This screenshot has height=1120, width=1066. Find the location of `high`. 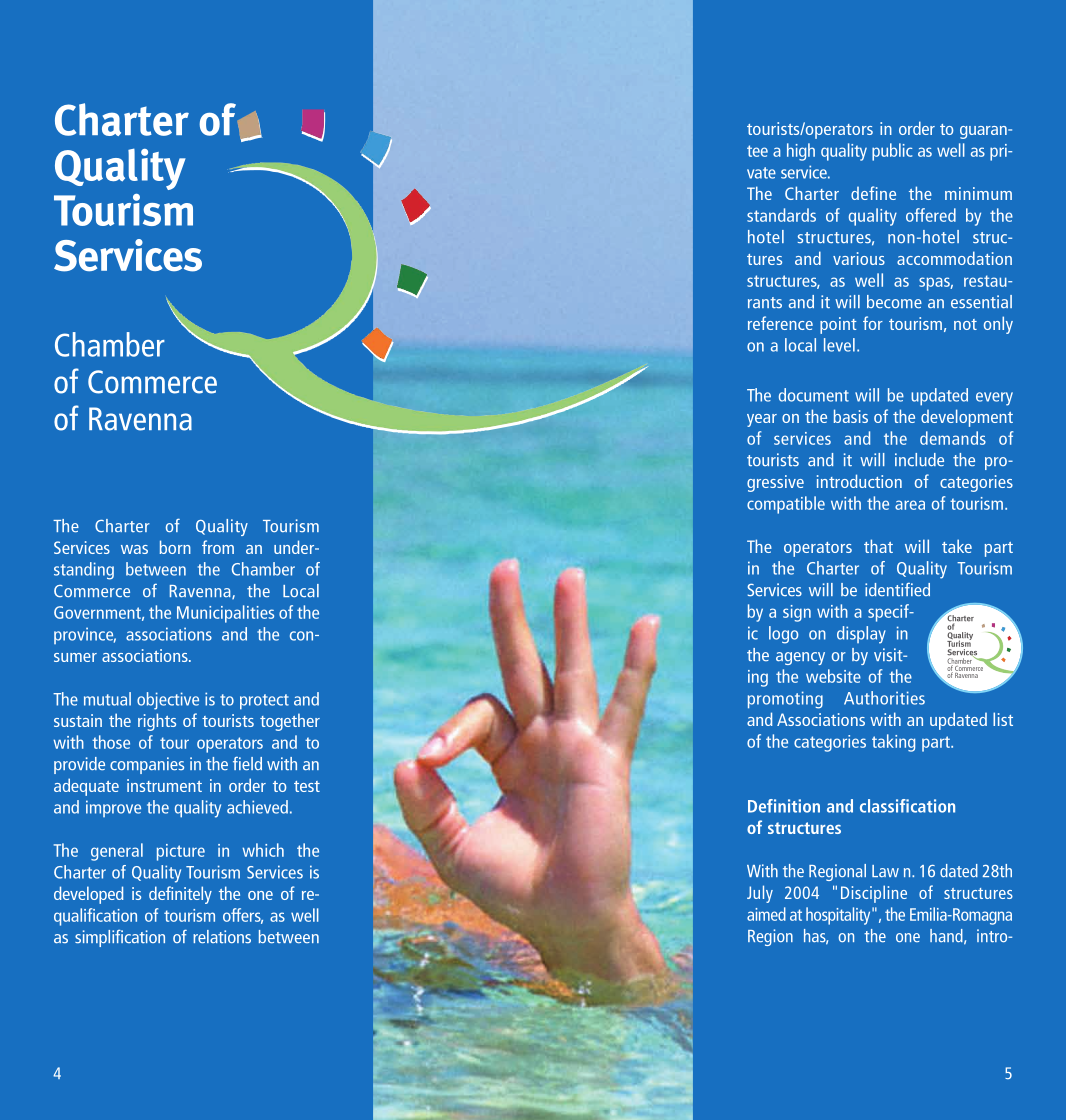

high is located at coordinates (801, 152).
